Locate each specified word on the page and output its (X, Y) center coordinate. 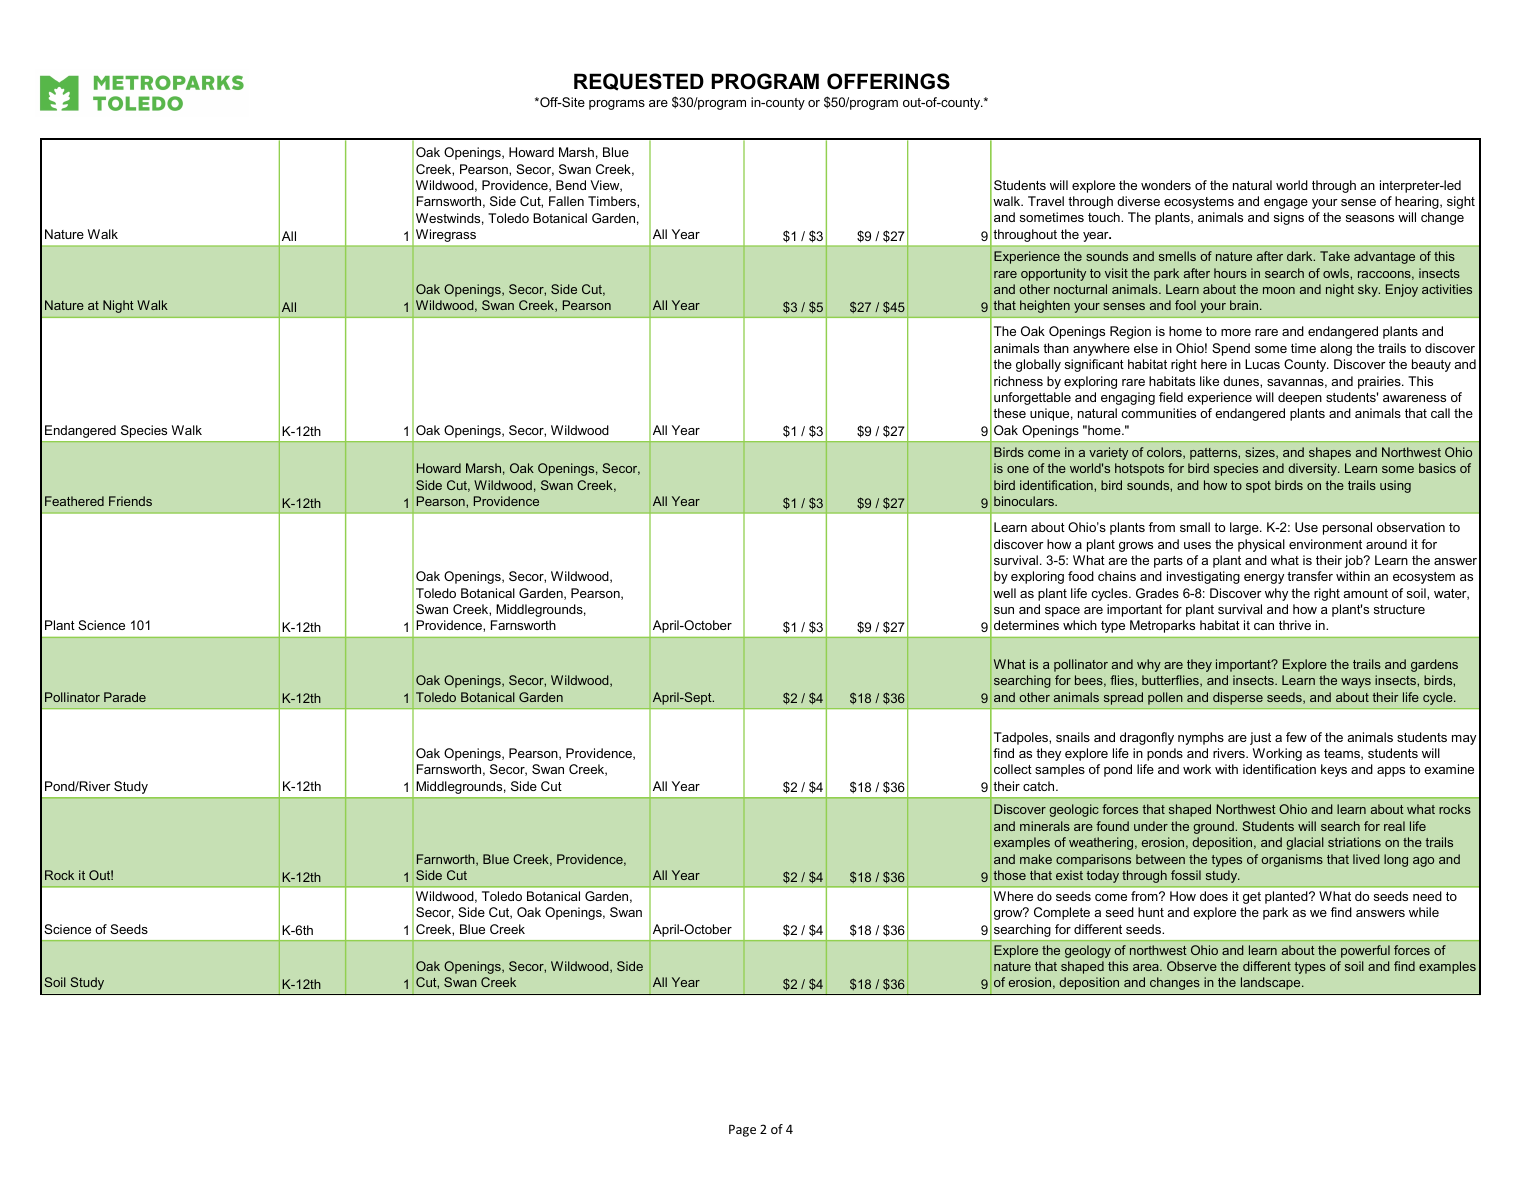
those (1010, 875)
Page (742, 1130)
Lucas (1262, 364)
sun (1004, 610)
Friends (130, 501)
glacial (1305, 843)
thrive (1295, 625)
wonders (1166, 185)
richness (1018, 381)
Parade (125, 697)
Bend (571, 185)
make (1036, 859)
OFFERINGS (888, 81)
